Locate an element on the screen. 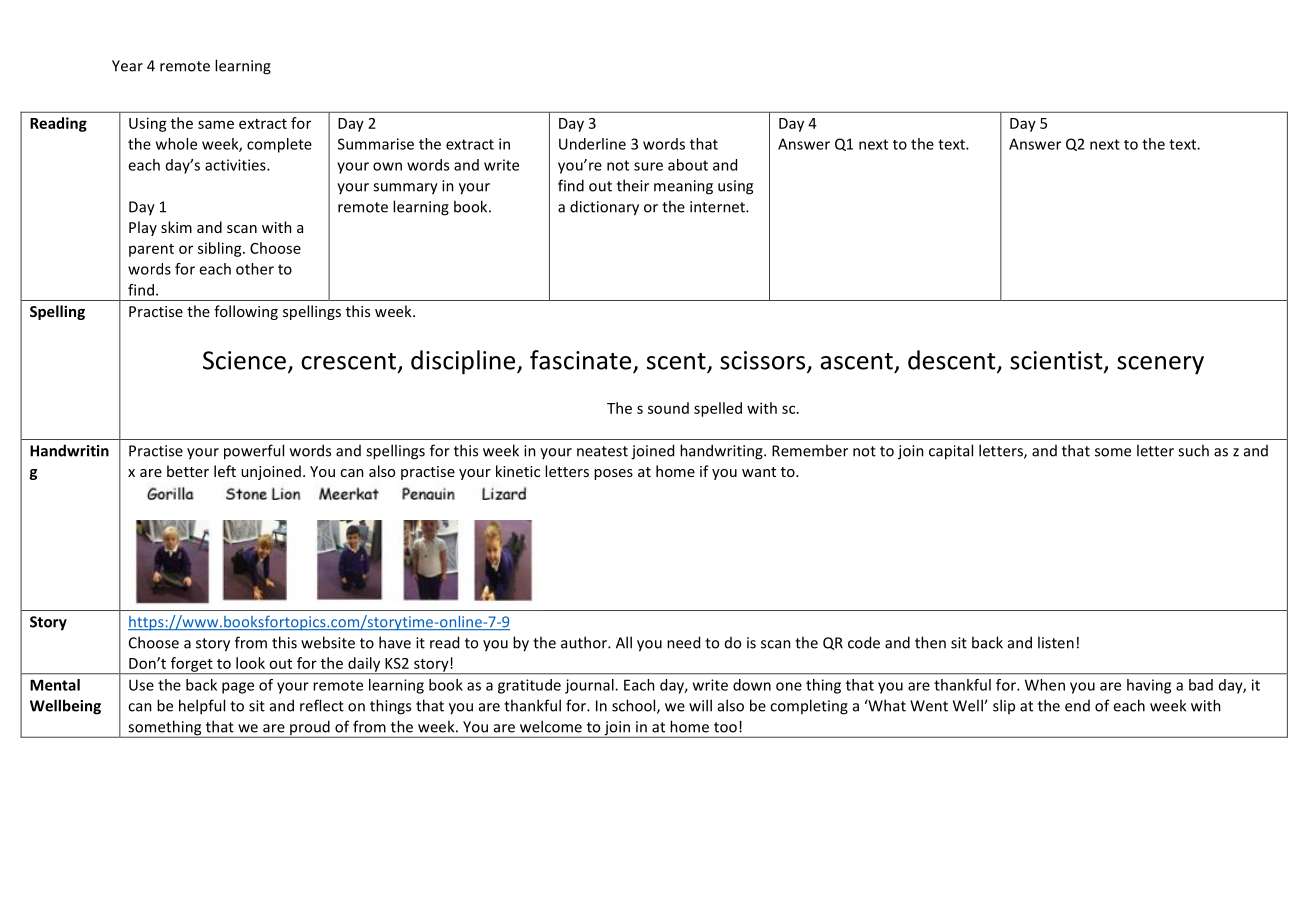 The height and width of the screenshot is (924, 1308). following is located at coordinates (246, 312).
